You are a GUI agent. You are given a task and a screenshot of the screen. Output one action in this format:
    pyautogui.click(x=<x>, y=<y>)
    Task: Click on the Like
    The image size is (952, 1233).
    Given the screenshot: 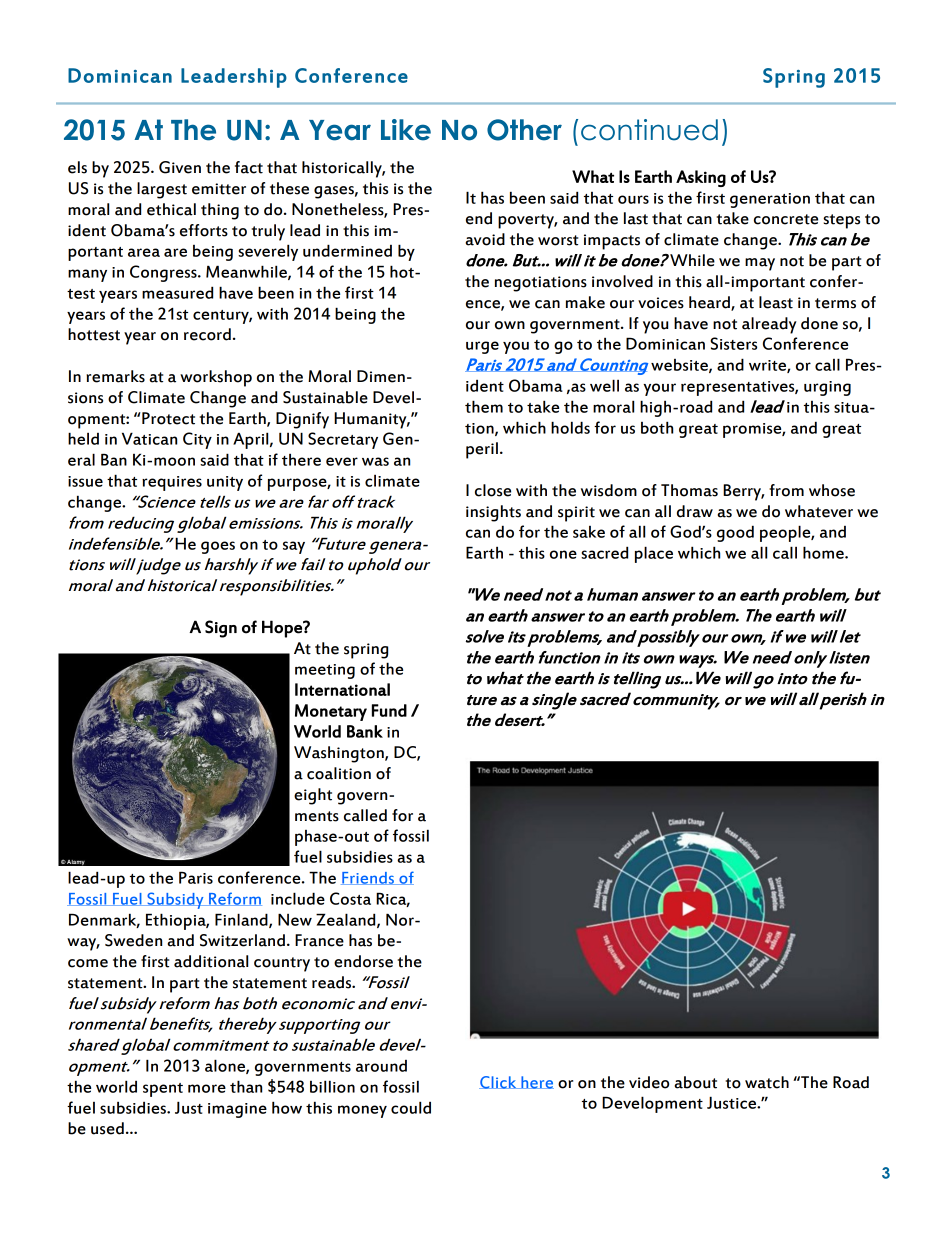 What is the action you would take?
    pyautogui.click(x=406, y=130)
